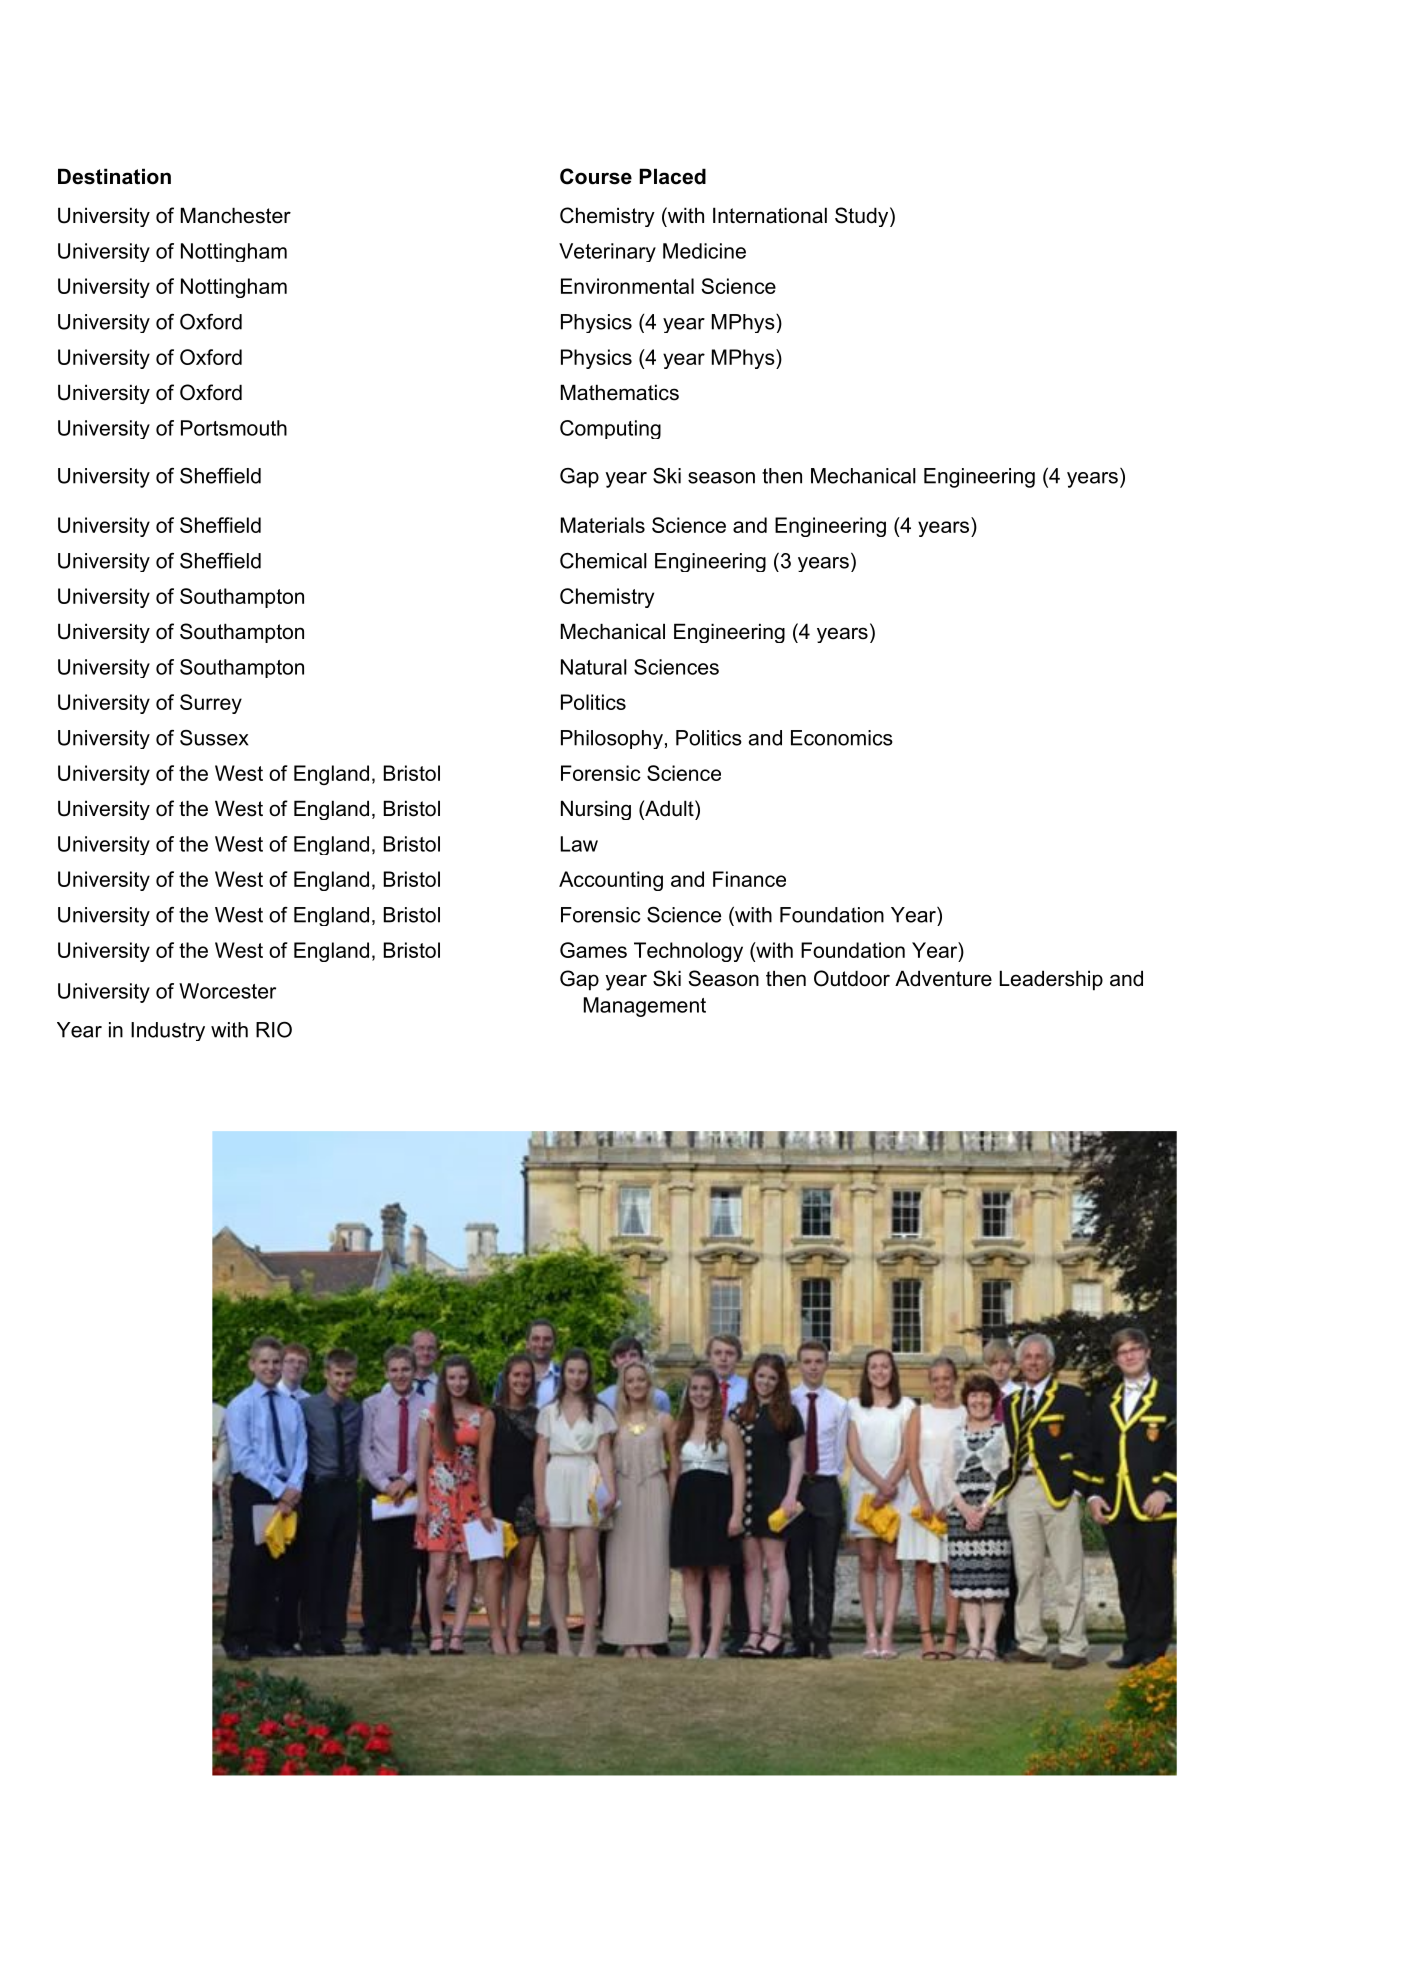 The height and width of the image is (1988, 1405). Describe the element at coordinates (236, 215) in the image. I see `Manchester` at that location.
